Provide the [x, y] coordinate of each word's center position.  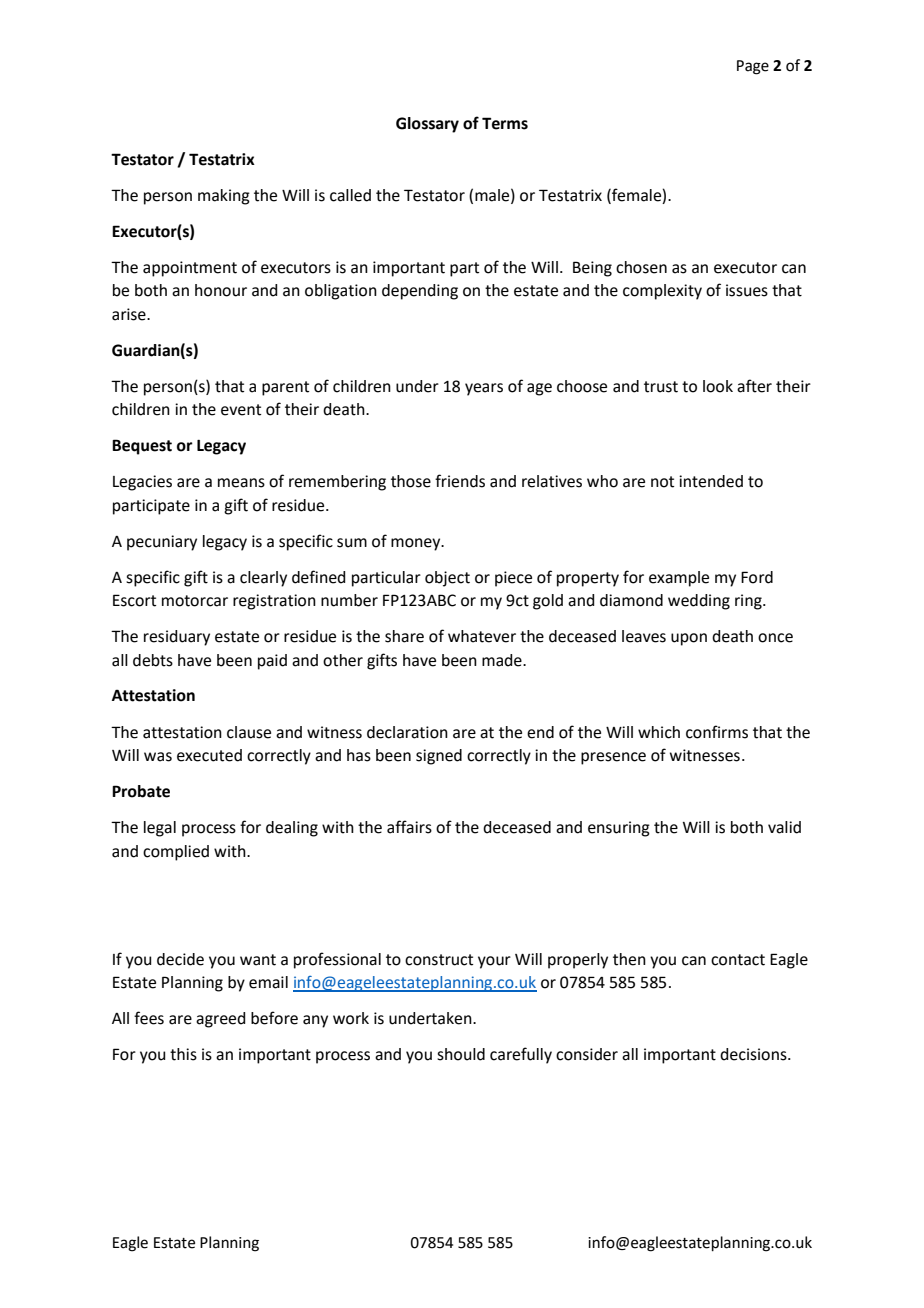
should [461, 1054]
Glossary [427, 125]
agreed [220, 1020]
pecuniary [162, 543]
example [679, 579]
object [447, 579]
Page [753, 67]
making [224, 197]
